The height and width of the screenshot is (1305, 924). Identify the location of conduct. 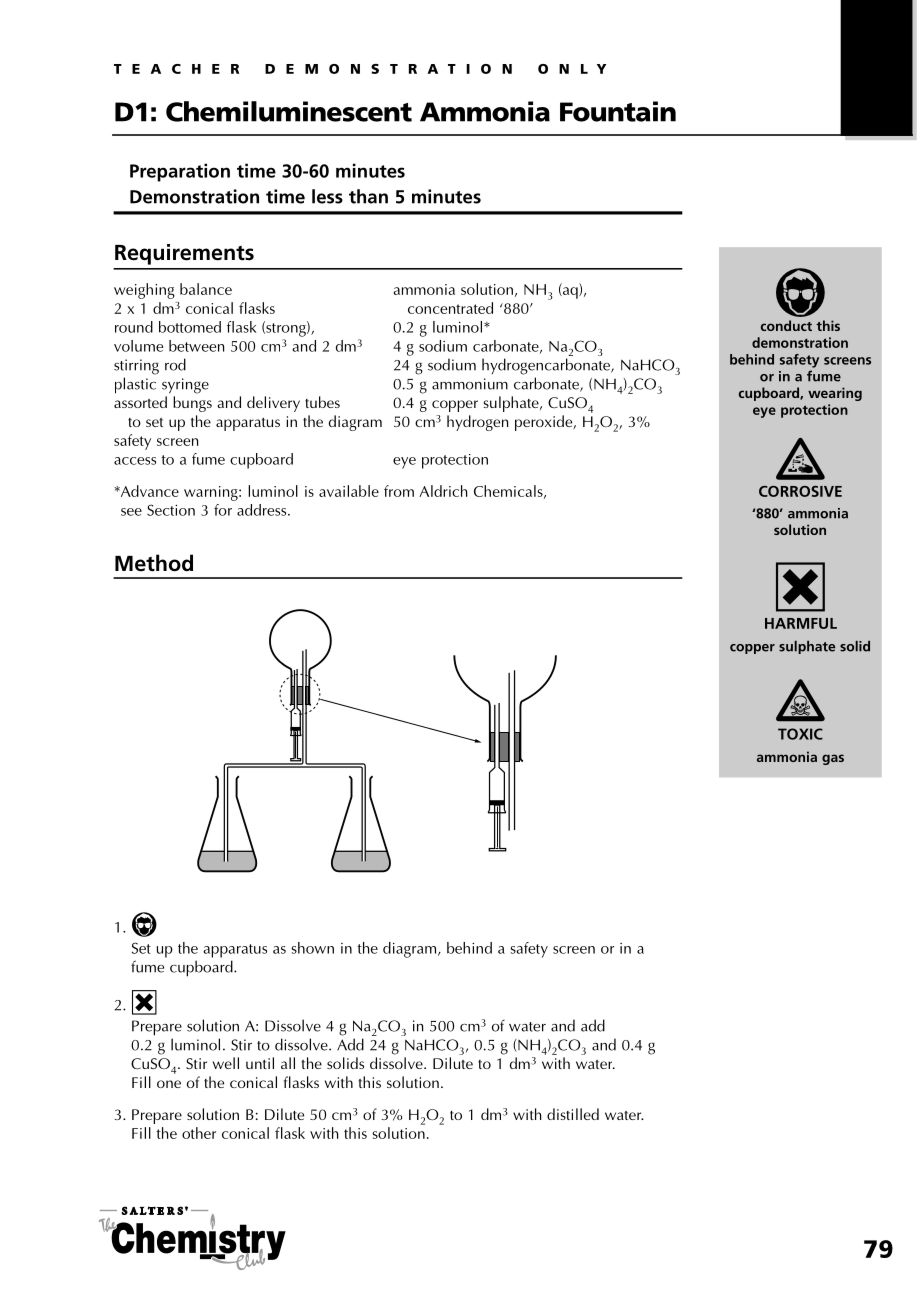
(786, 325).
